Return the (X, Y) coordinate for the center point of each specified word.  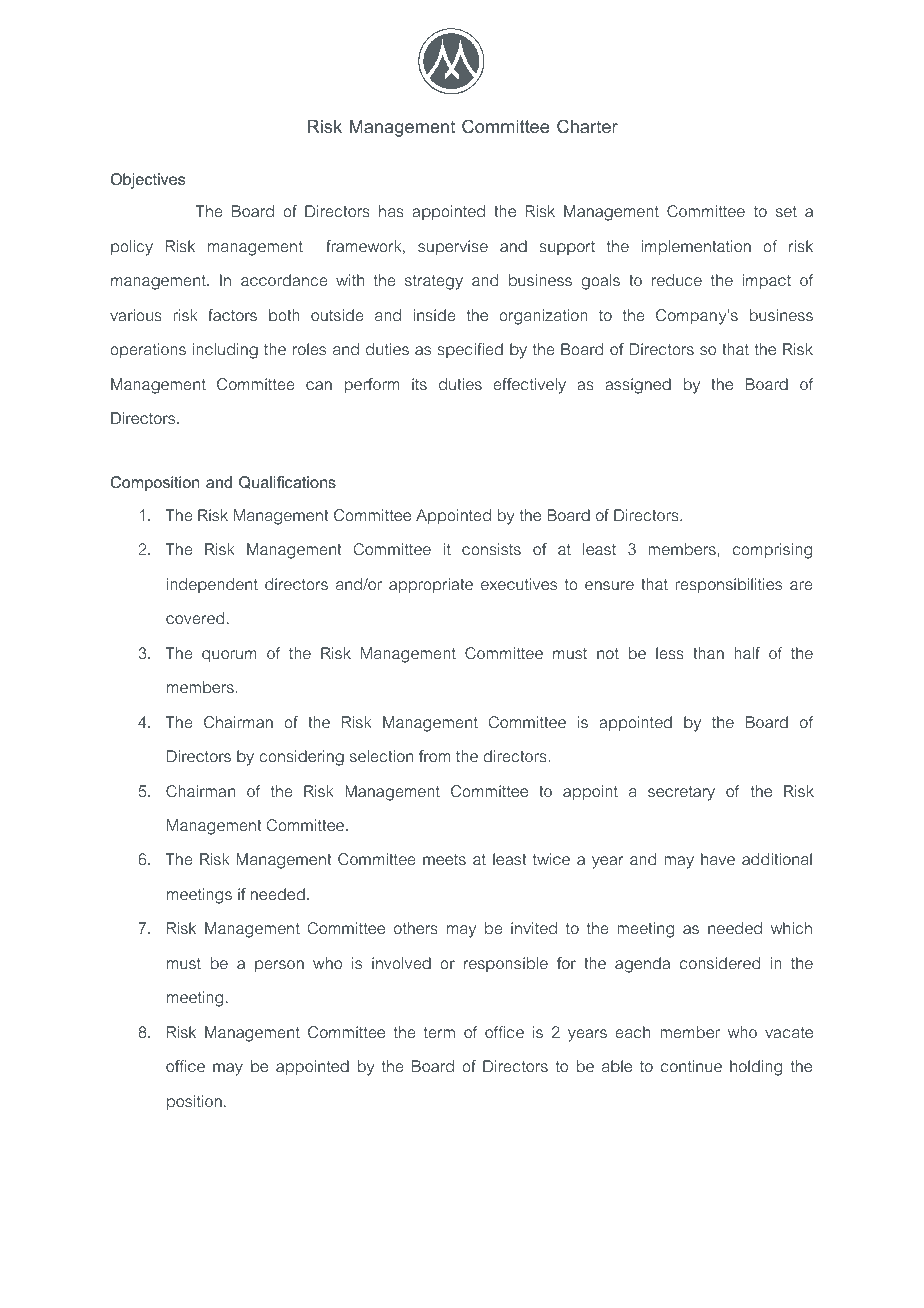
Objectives (148, 181)
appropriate (431, 586)
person (279, 966)
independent (212, 585)
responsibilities (728, 585)
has (391, 211)
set (786, 211)
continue (691, 1066)
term (439, 1032)
